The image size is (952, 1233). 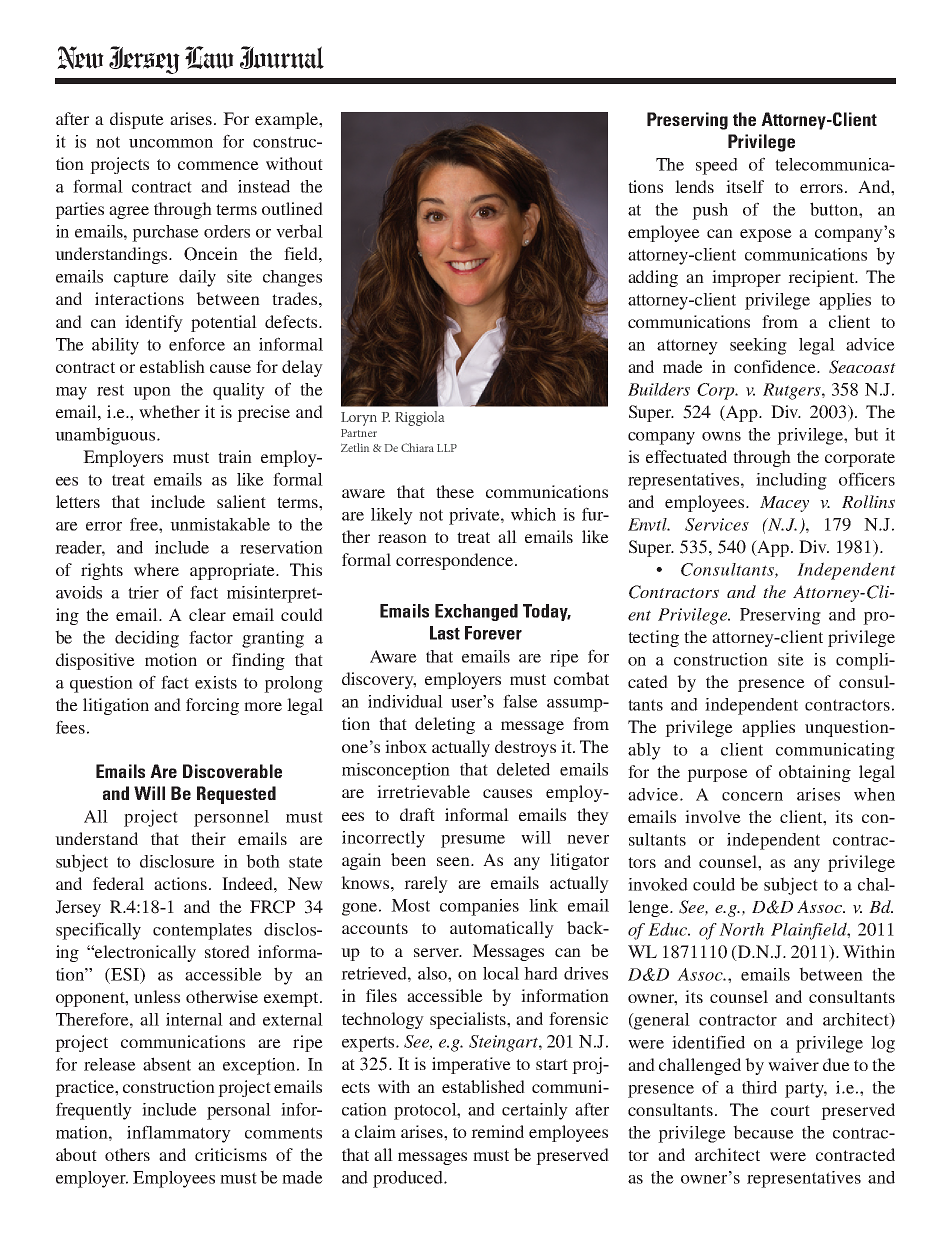 I want to click on example, so click(x=287, y=120).
